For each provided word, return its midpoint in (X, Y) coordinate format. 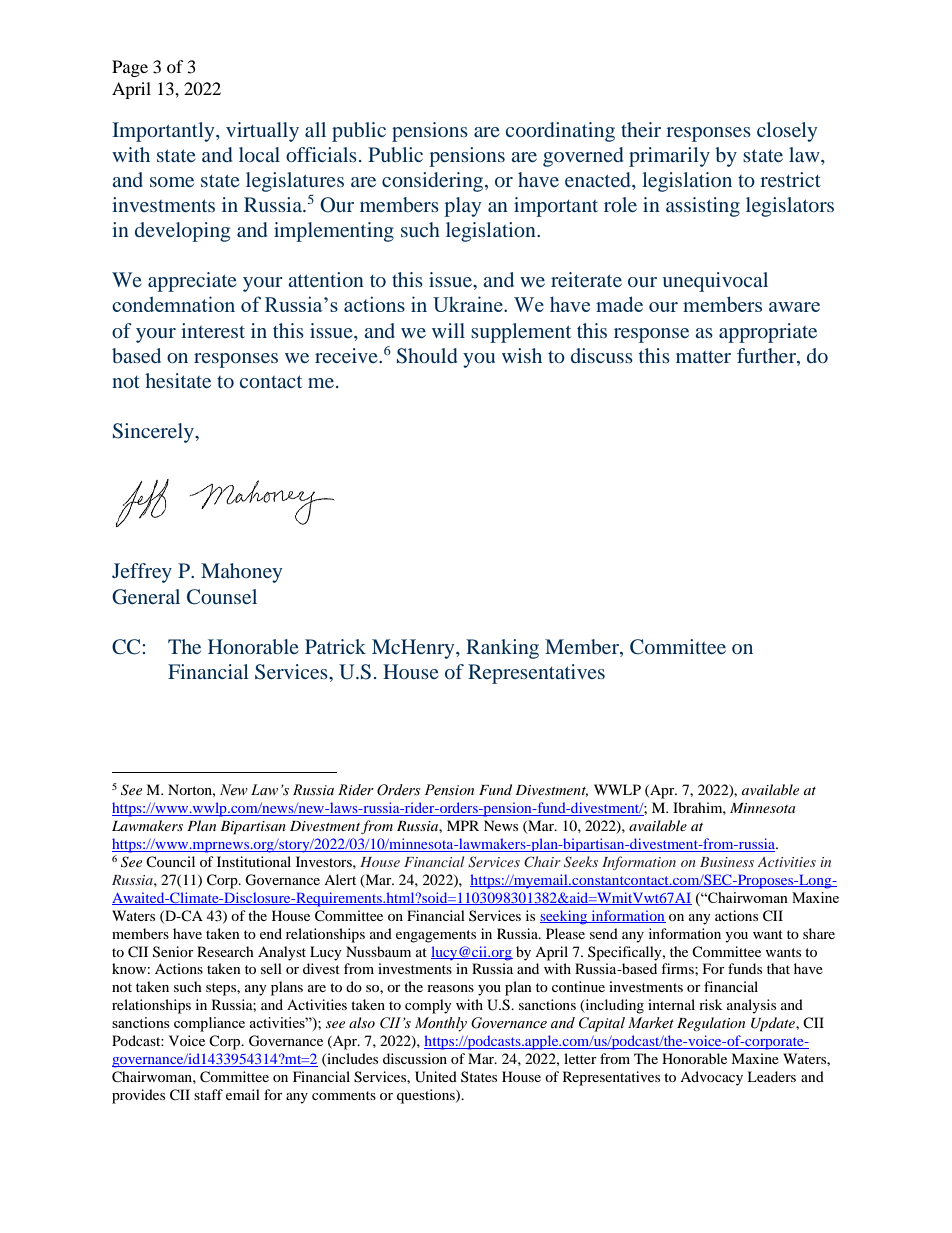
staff (208, 1094)
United (436, 1077)
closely (787, 132)
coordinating (560, 132)
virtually (262, 132)
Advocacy (711, 1078)
